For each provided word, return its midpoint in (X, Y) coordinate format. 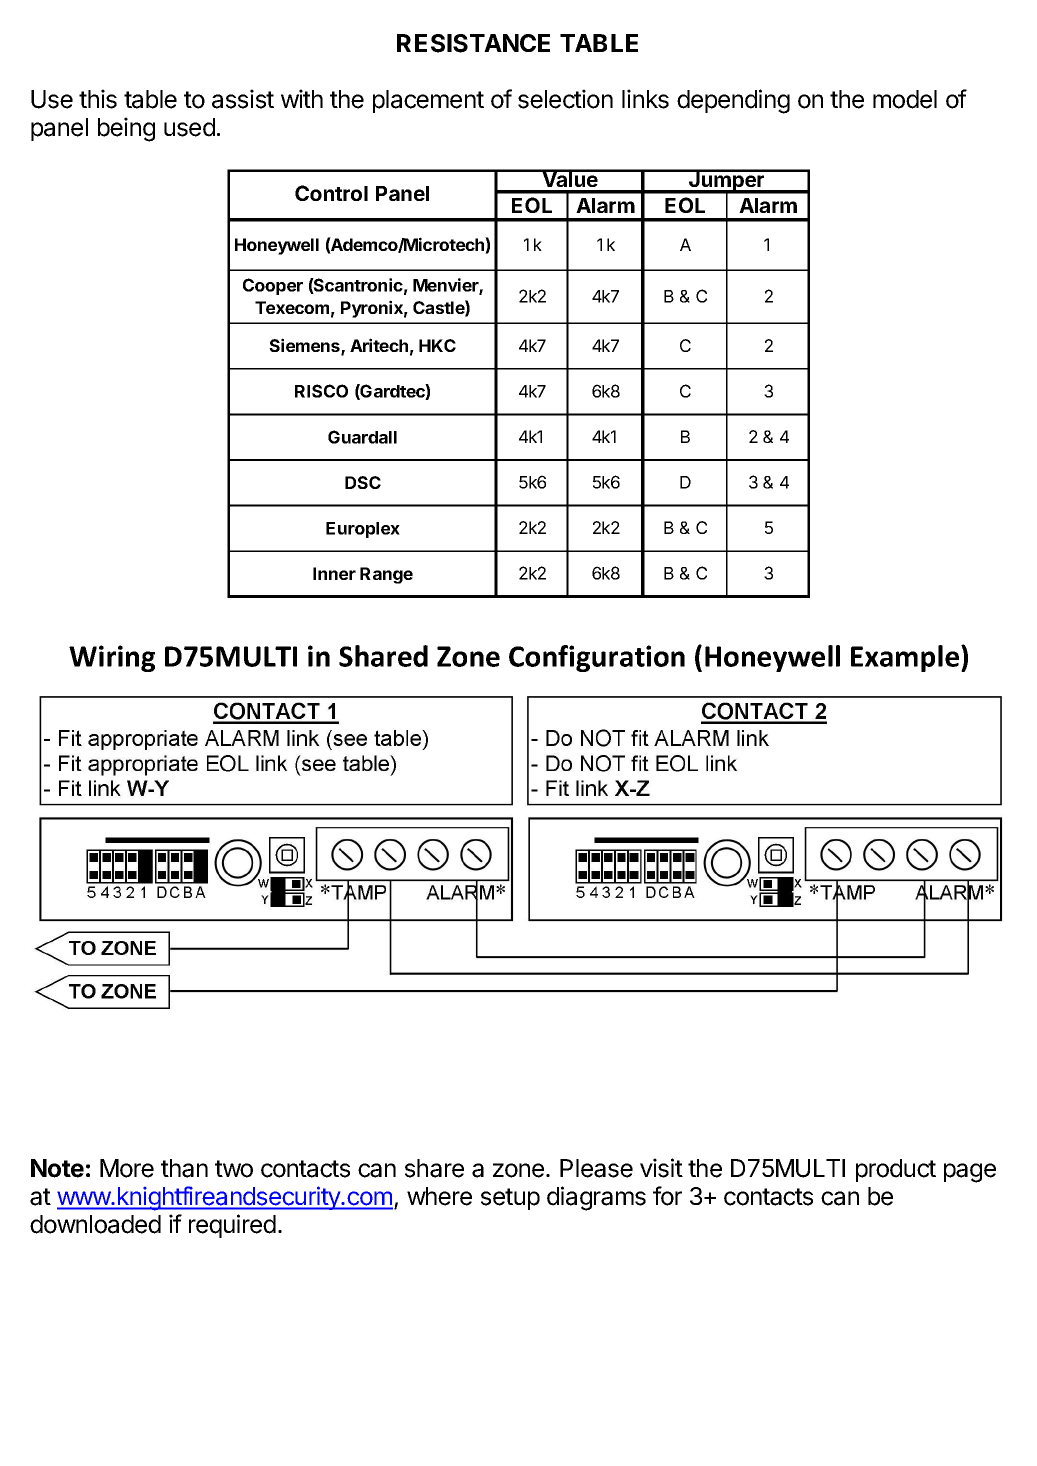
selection (565, 99)
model (905, 99)
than (184, 1168)
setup (510, 1199)
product (896, 1170)
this (98, 99)
